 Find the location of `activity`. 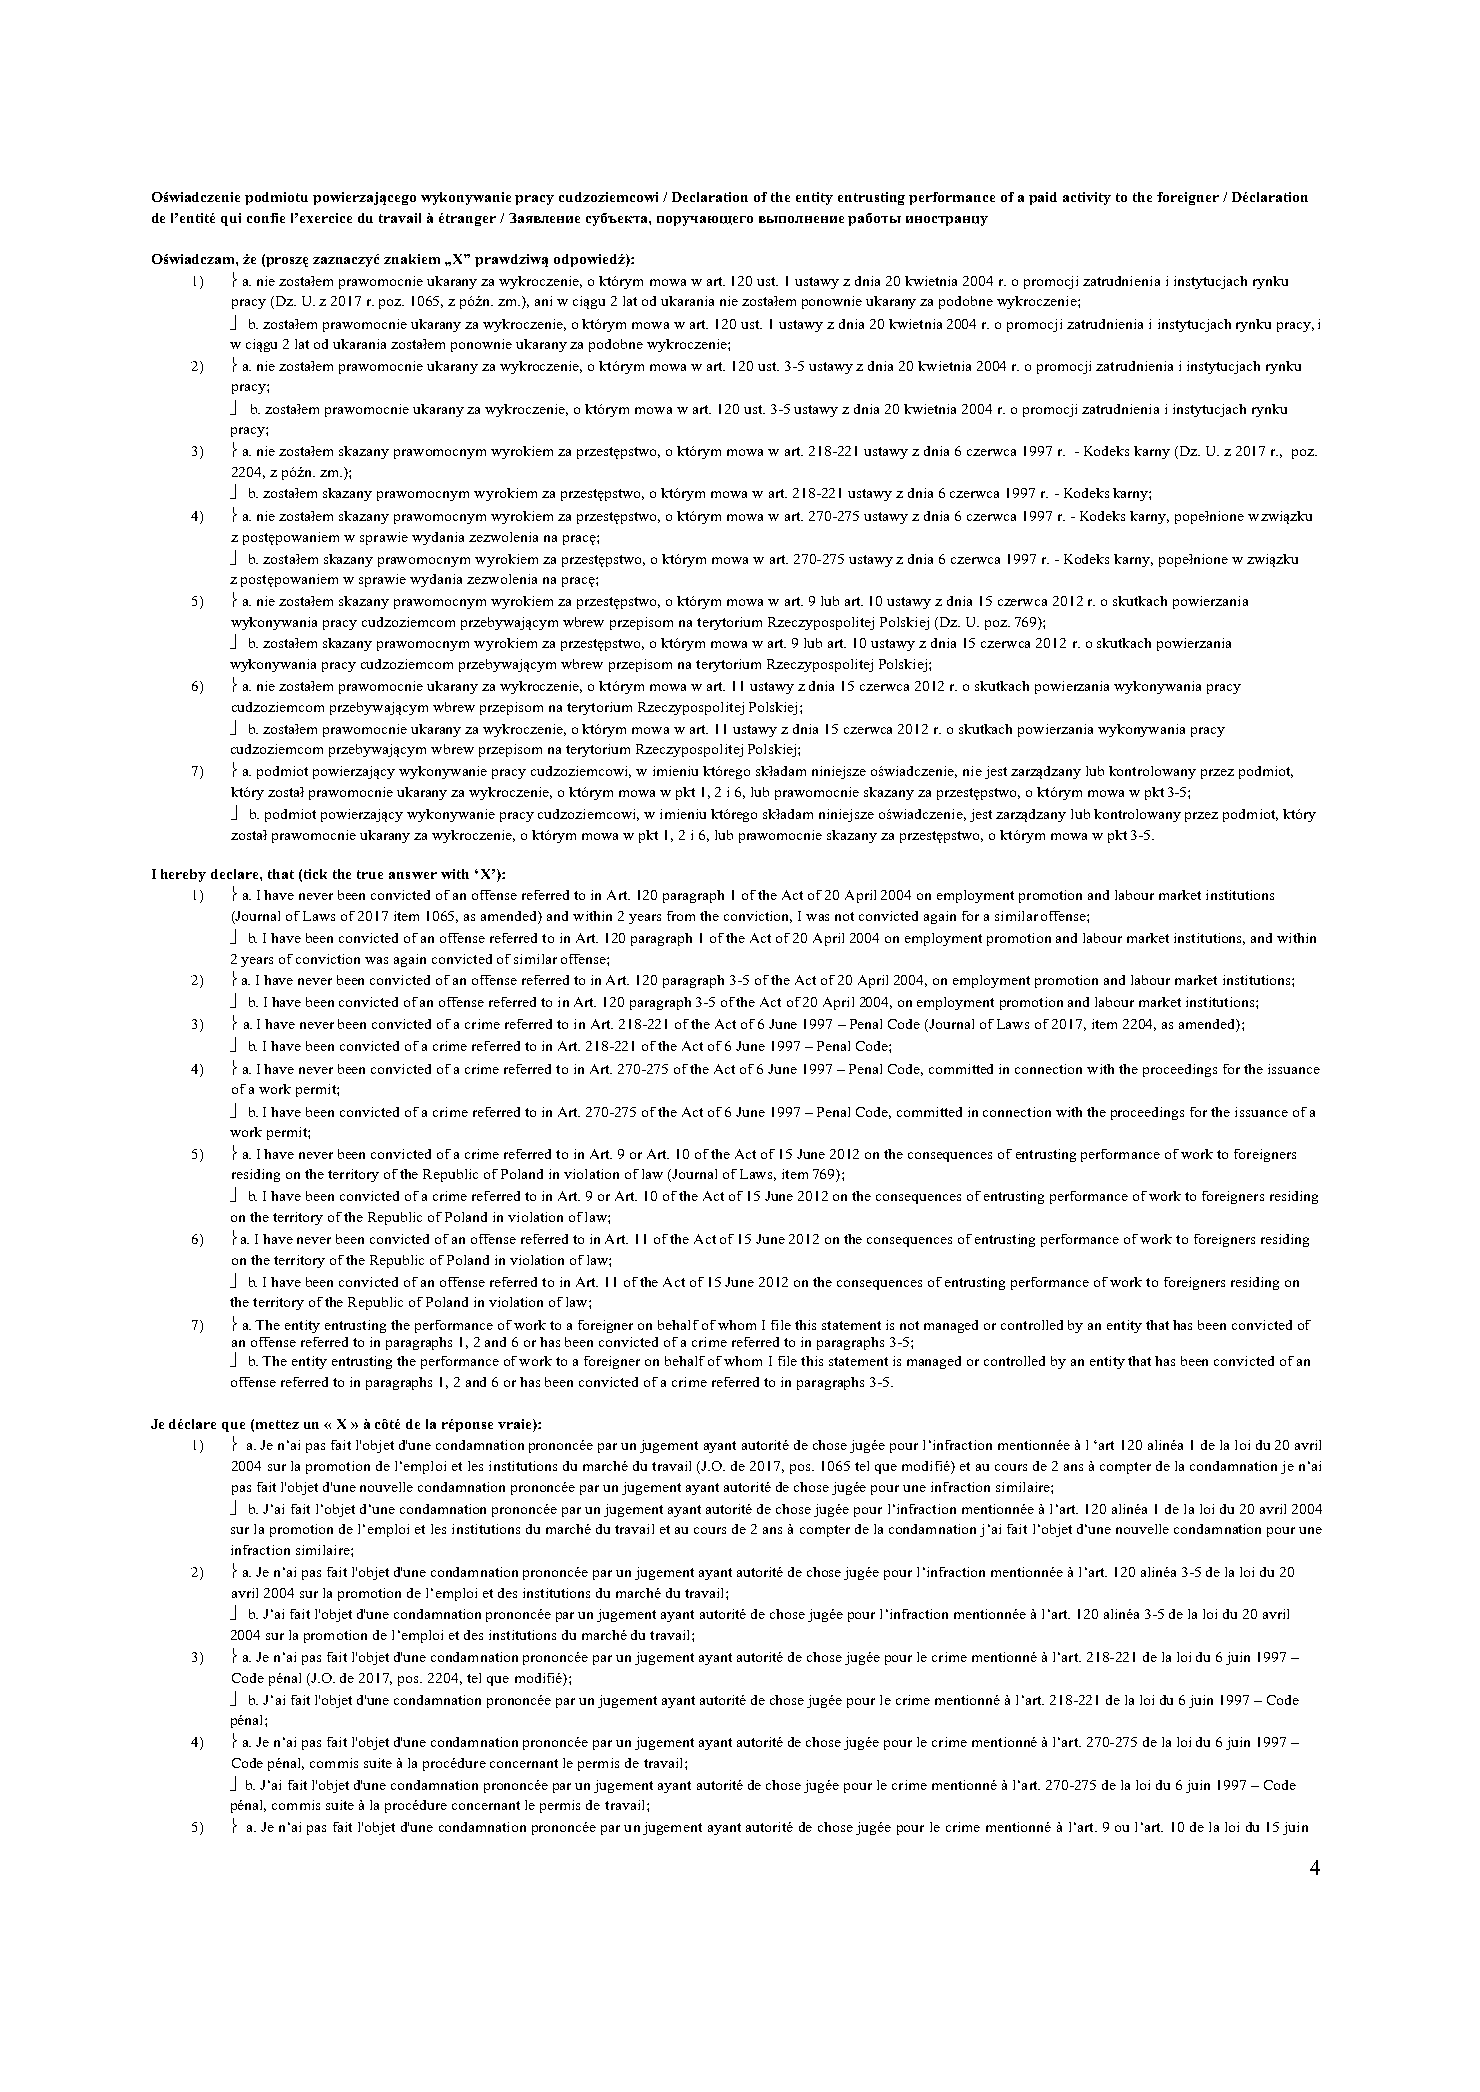

activity is located at coordinates (1087, 198).
